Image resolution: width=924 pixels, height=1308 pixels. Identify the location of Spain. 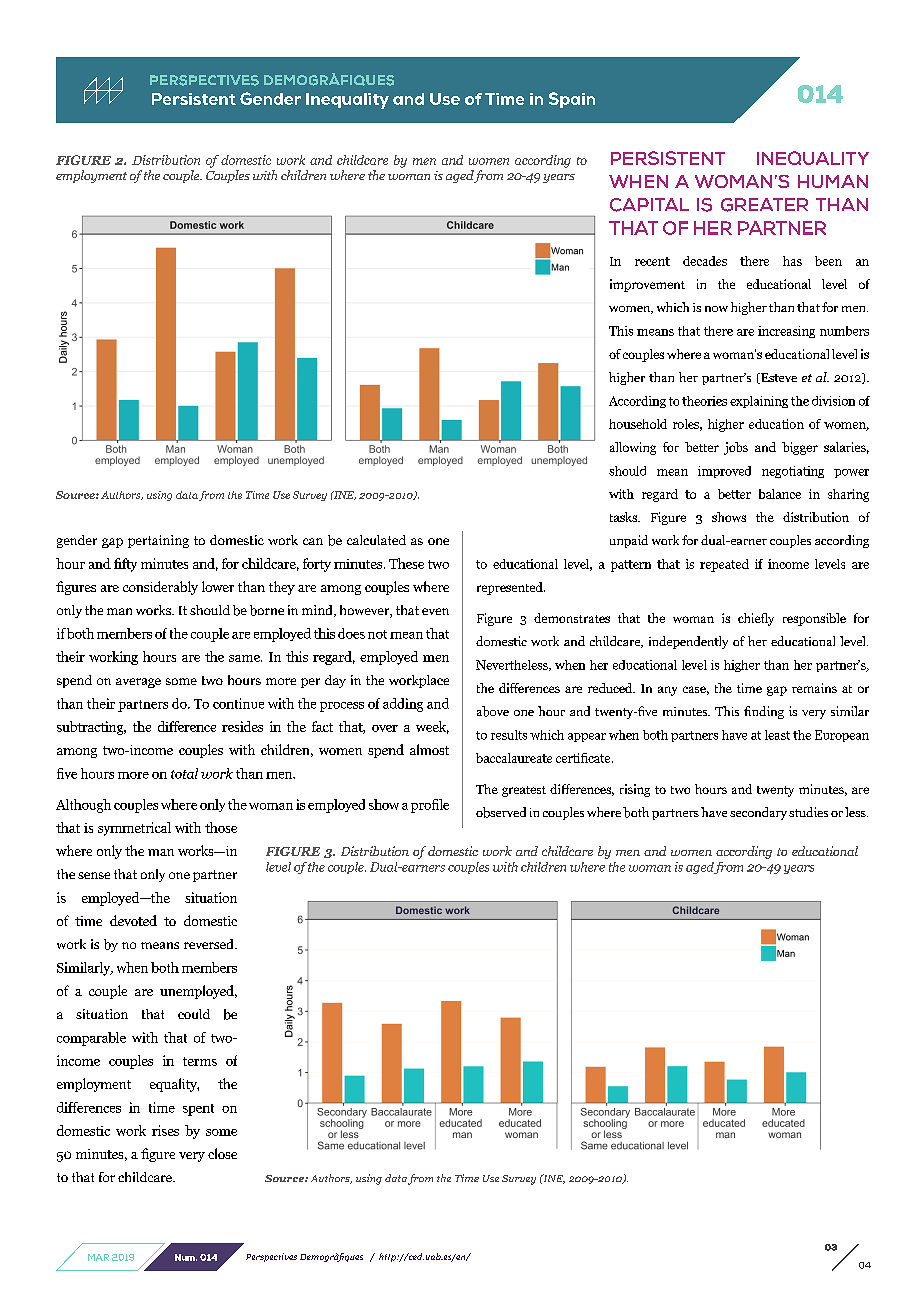
(572, 100).
